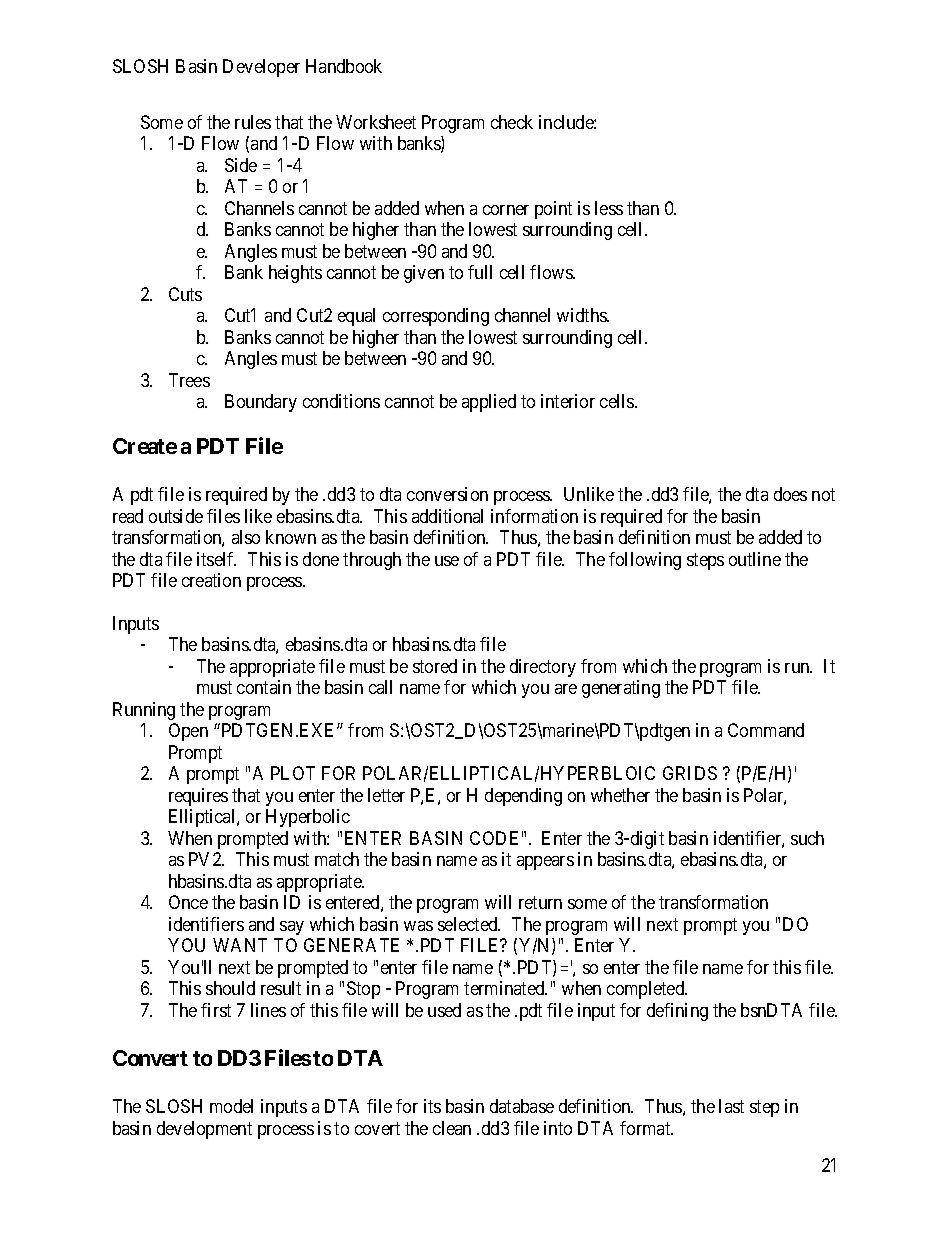 The image size is (952, 1233). I want to click on requires, so click(198, 797).
